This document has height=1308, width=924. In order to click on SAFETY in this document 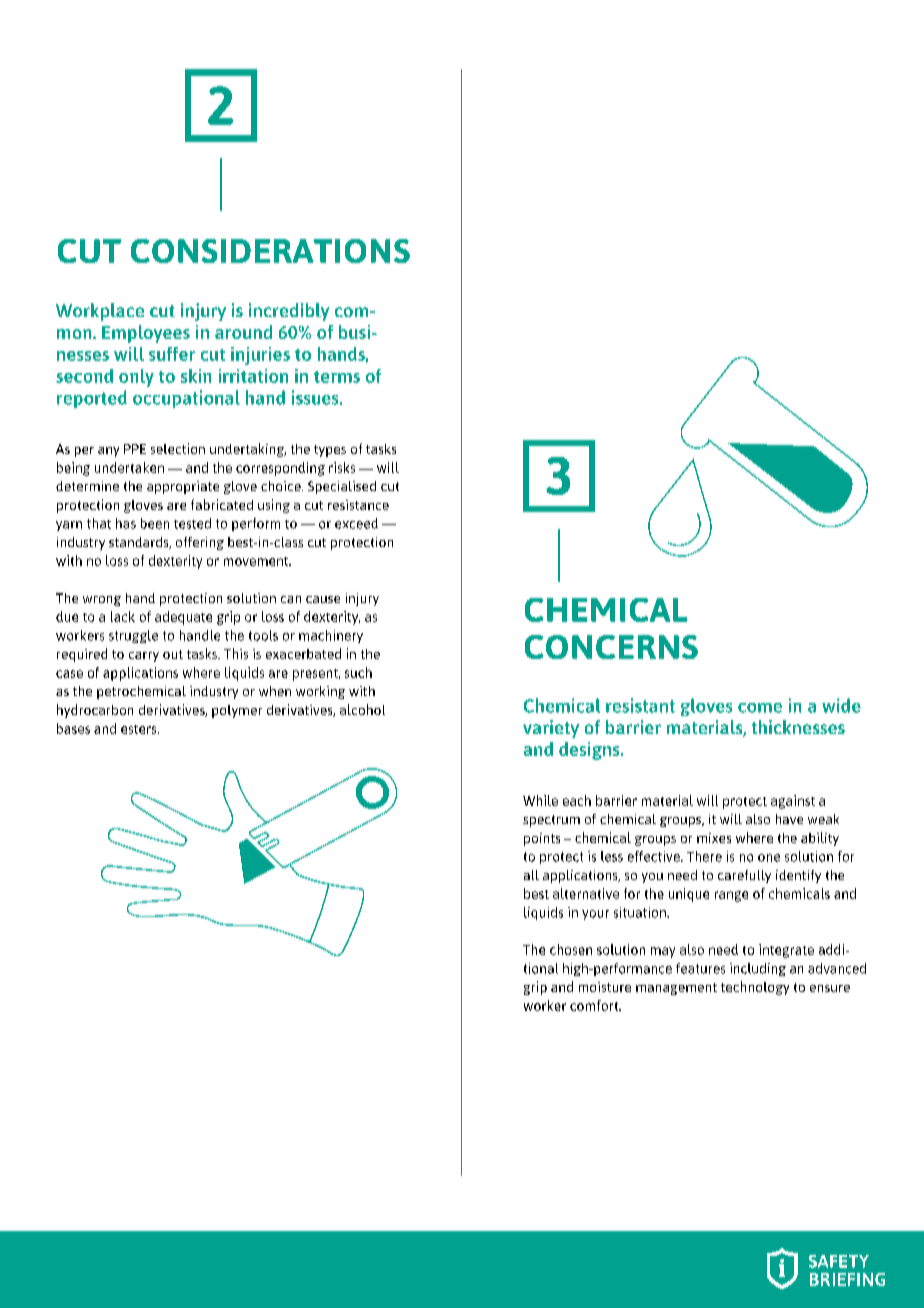, I will do `click(839, 1261)`.
